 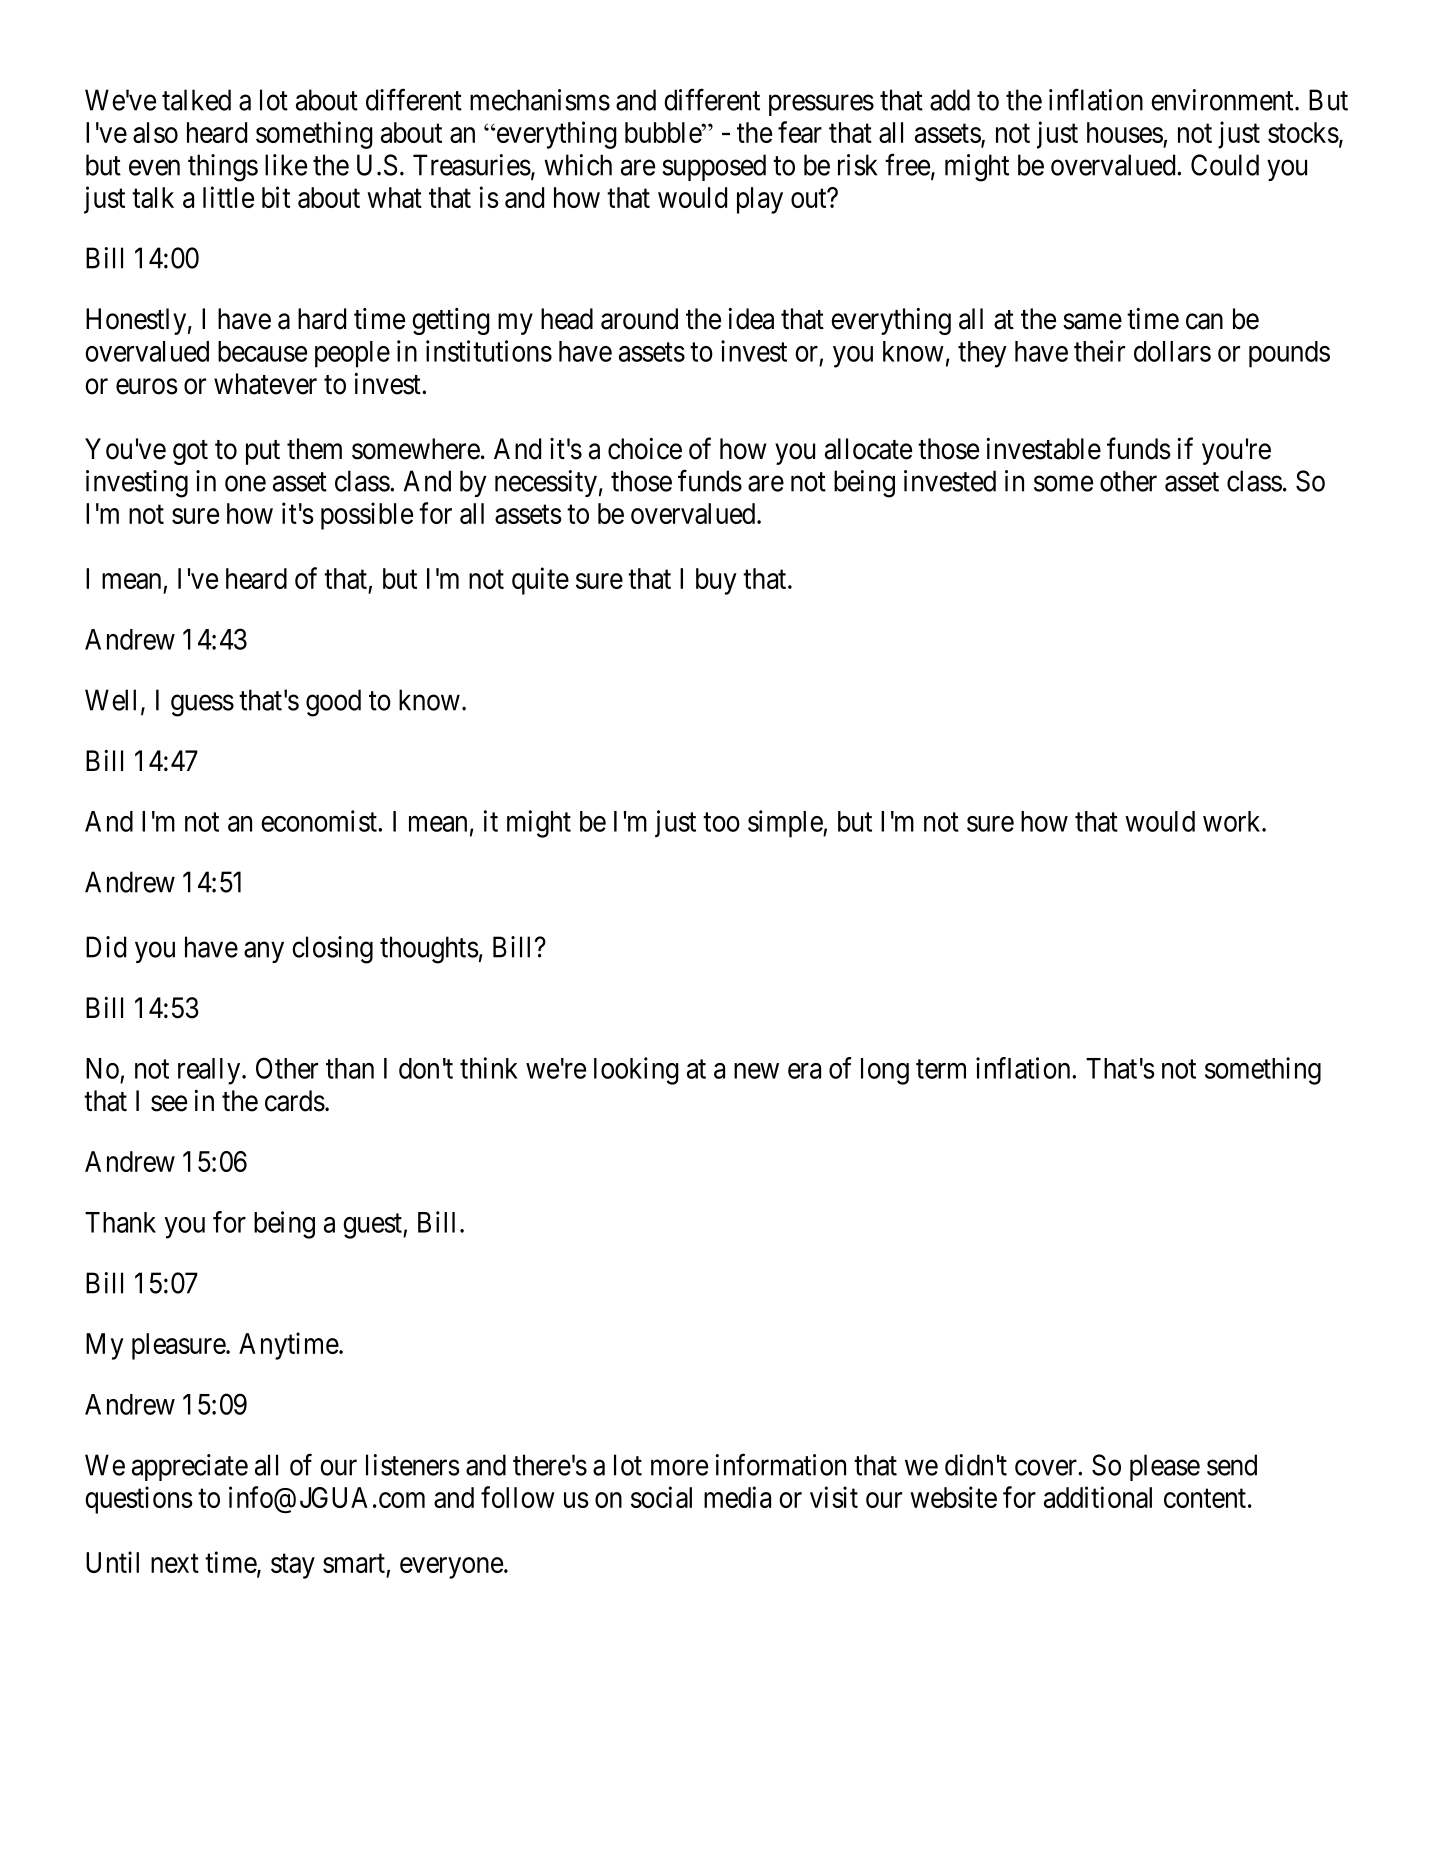 I want to click on stay, so click(x=293, y=1566).
